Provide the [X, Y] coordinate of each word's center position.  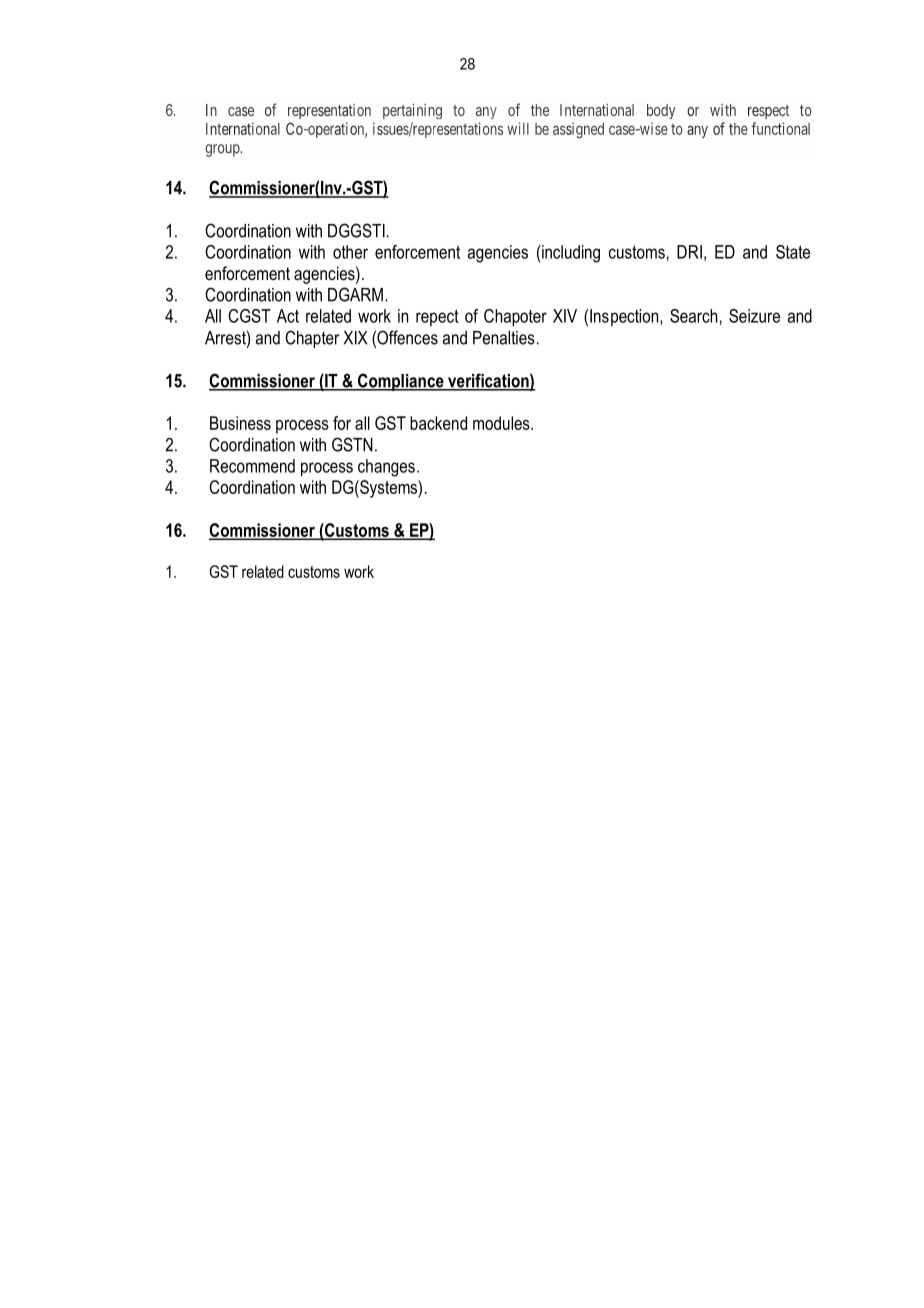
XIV [565, 316]
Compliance [401, 382]
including [570, 254]
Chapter [312, 339]
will [518, 128]
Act [288, 316]
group [223, 150]
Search [693, 316]
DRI [689, 252]
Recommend [252, 466]
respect [768, 112]
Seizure [754, 316]
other [350, 252]
